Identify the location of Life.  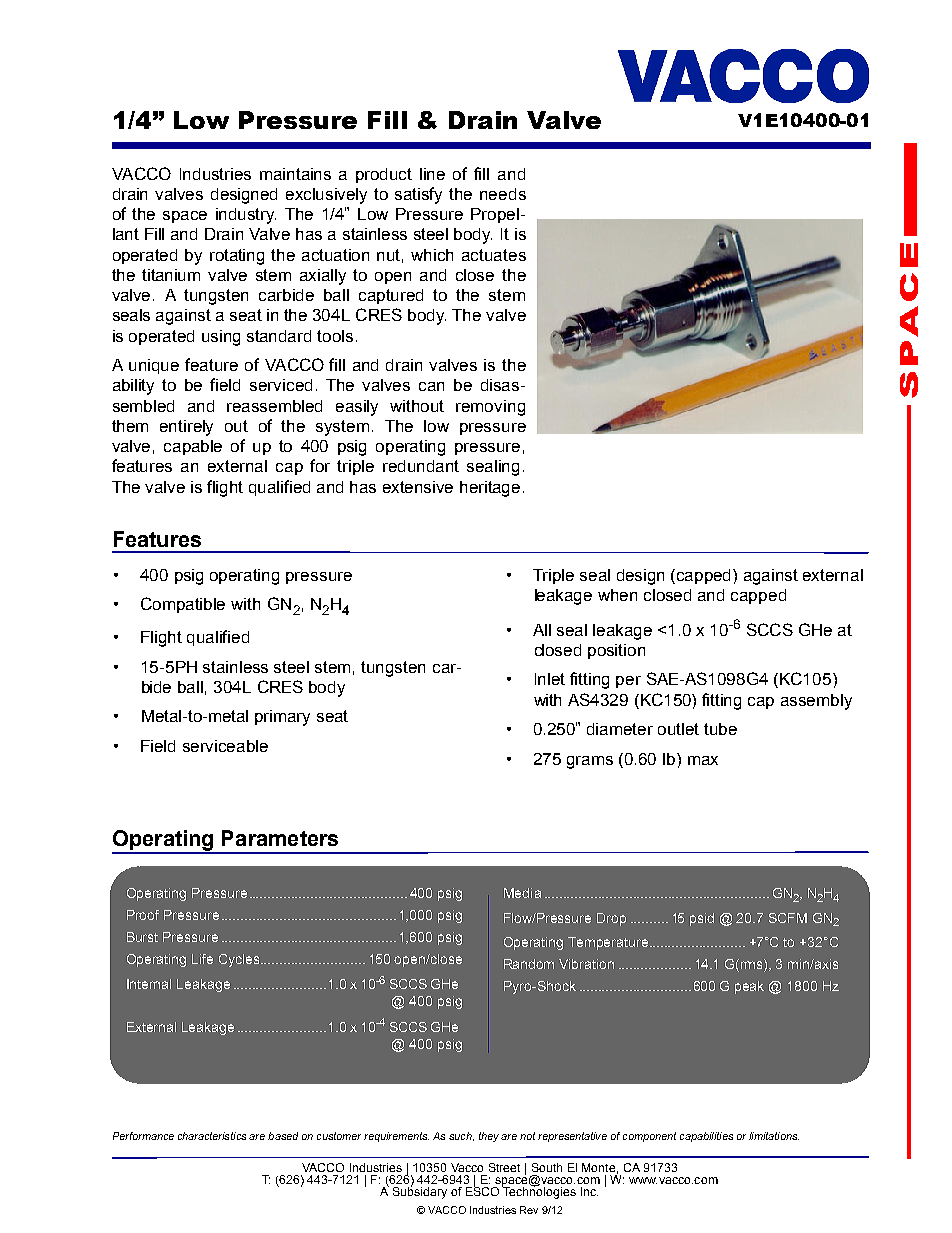
(202, 959).
